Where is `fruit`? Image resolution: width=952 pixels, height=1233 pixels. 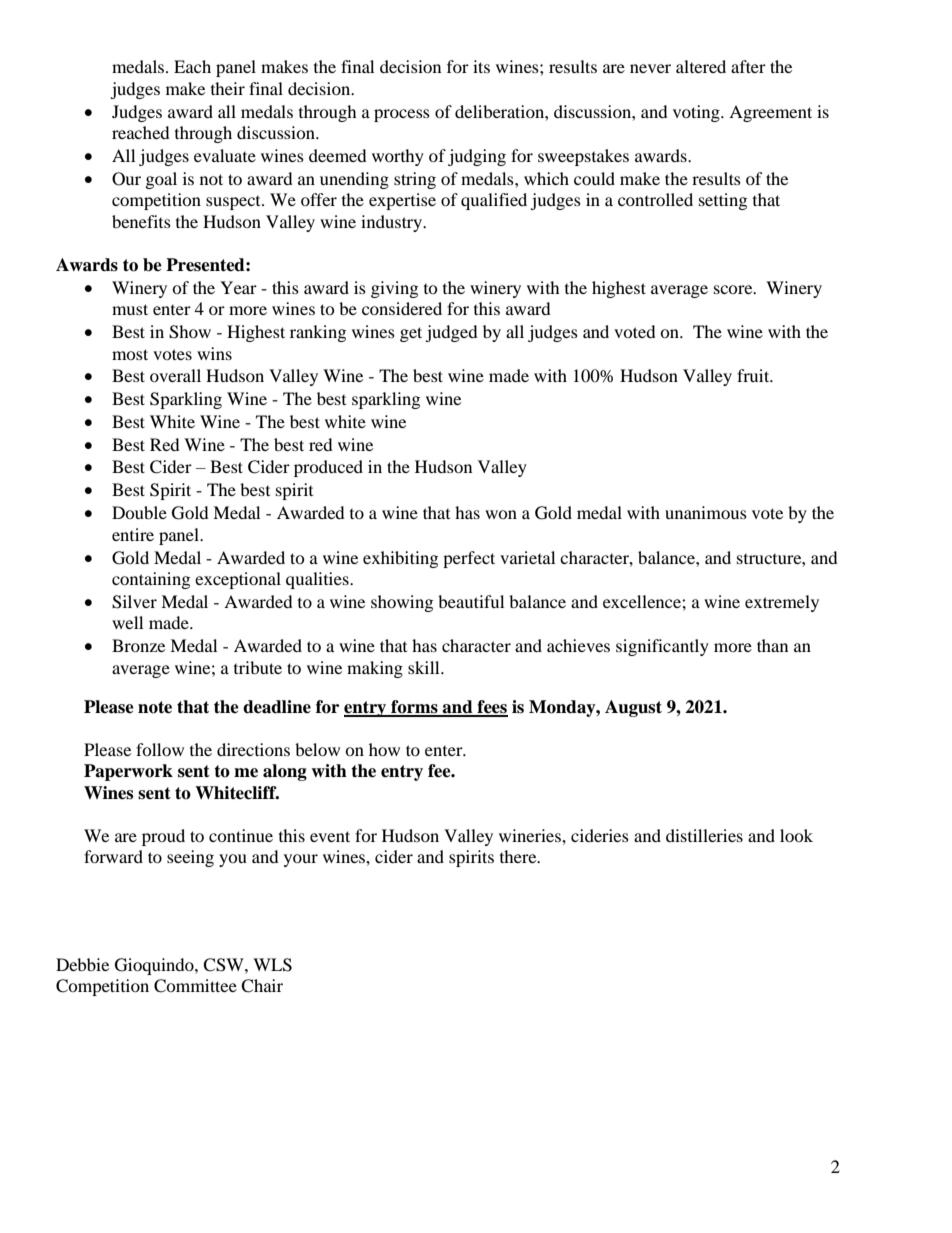
fruit is located at coordinates (754, 375).
